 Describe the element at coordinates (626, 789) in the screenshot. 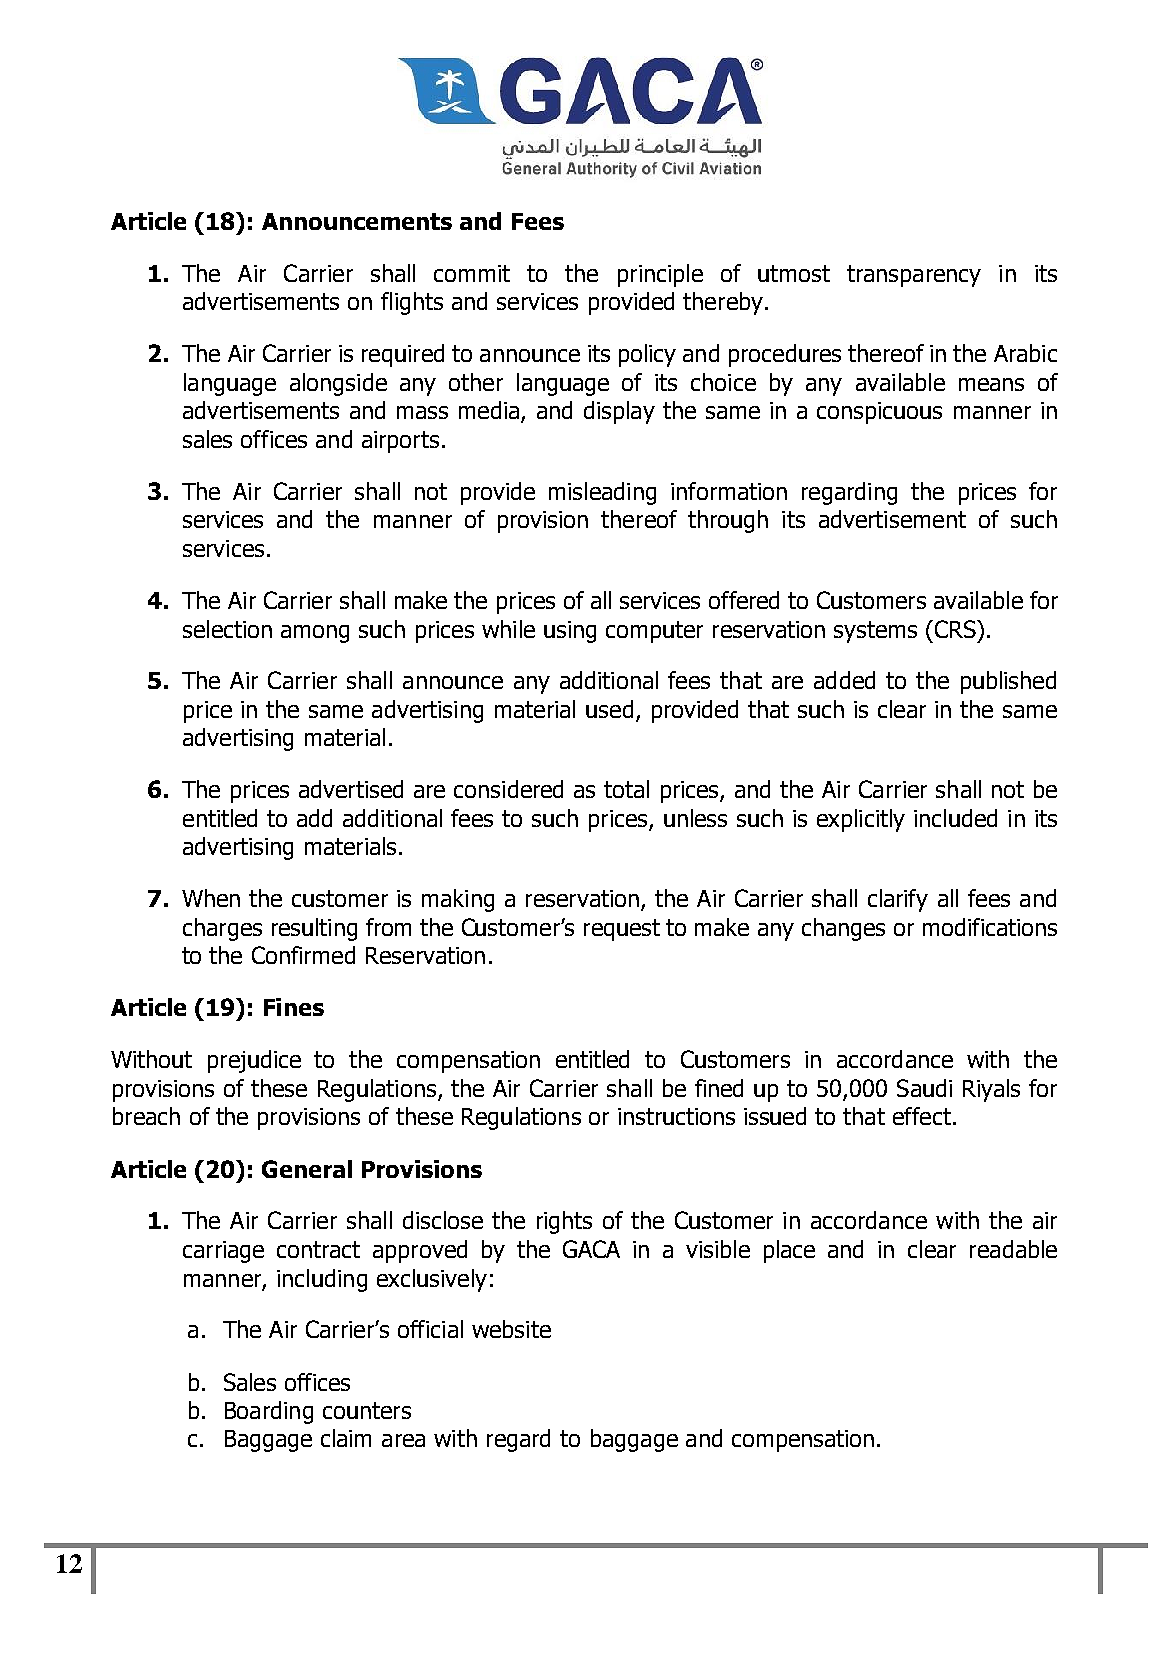

I see `total` at that location.
